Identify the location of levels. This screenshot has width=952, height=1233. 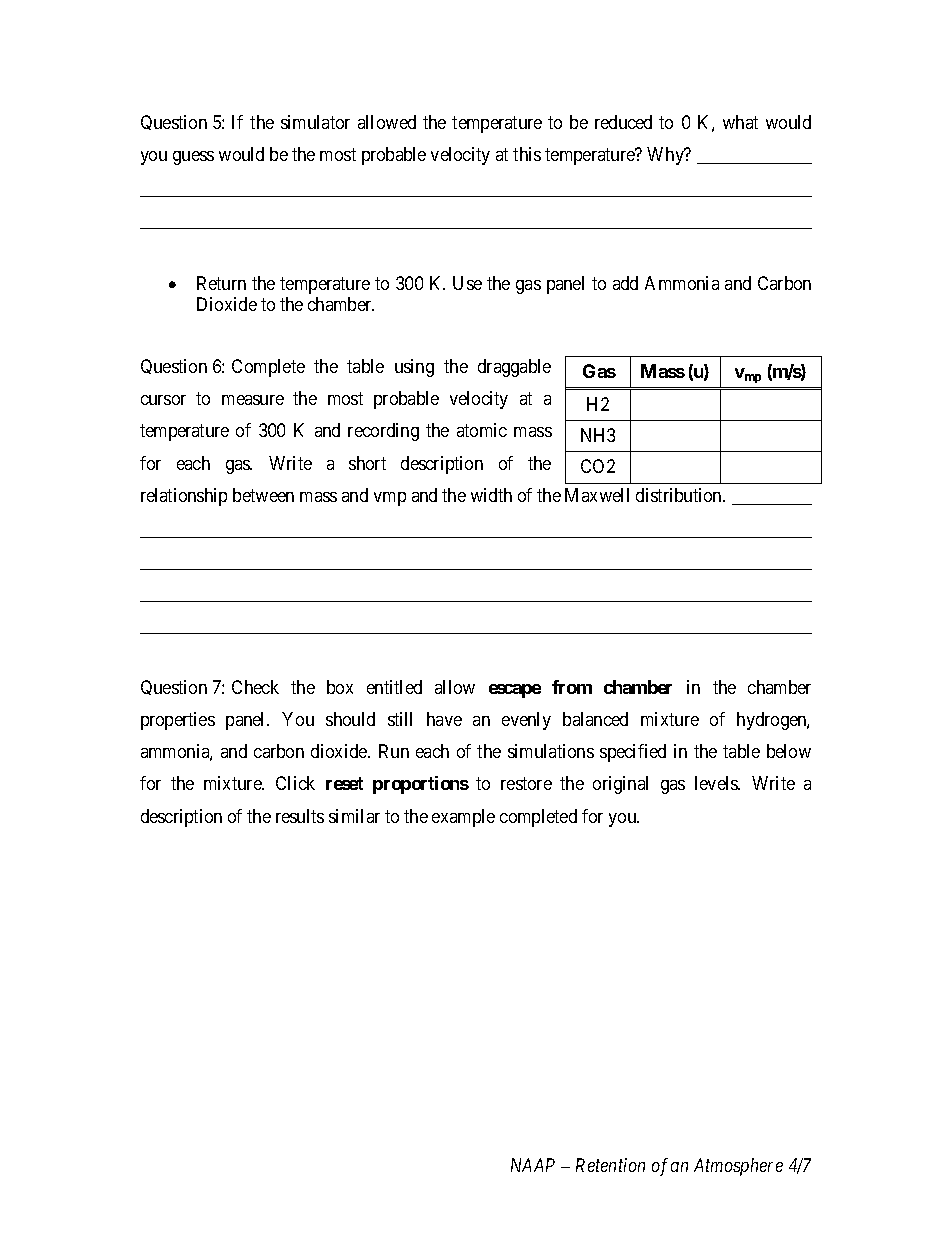
(717, 783).
